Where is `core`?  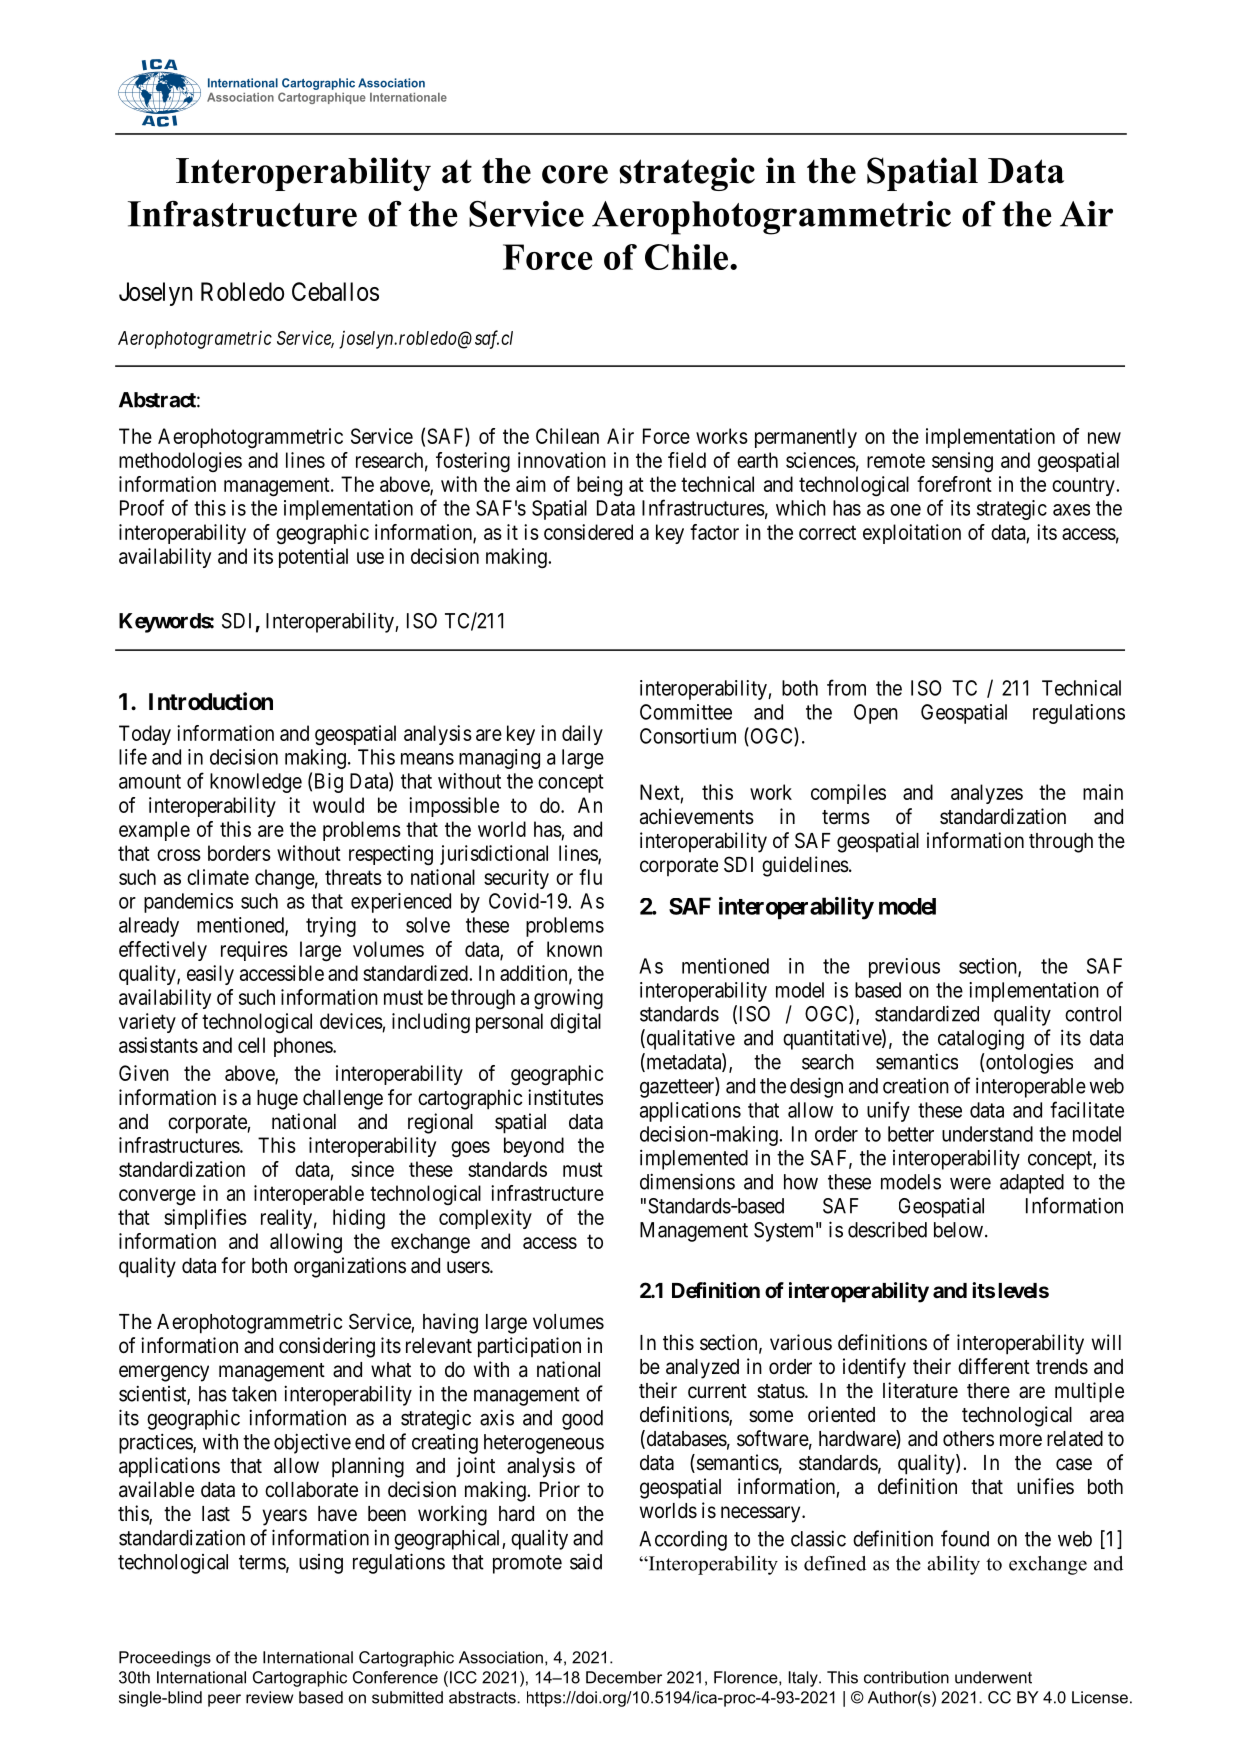
core is located at coordinates (575, 174).
